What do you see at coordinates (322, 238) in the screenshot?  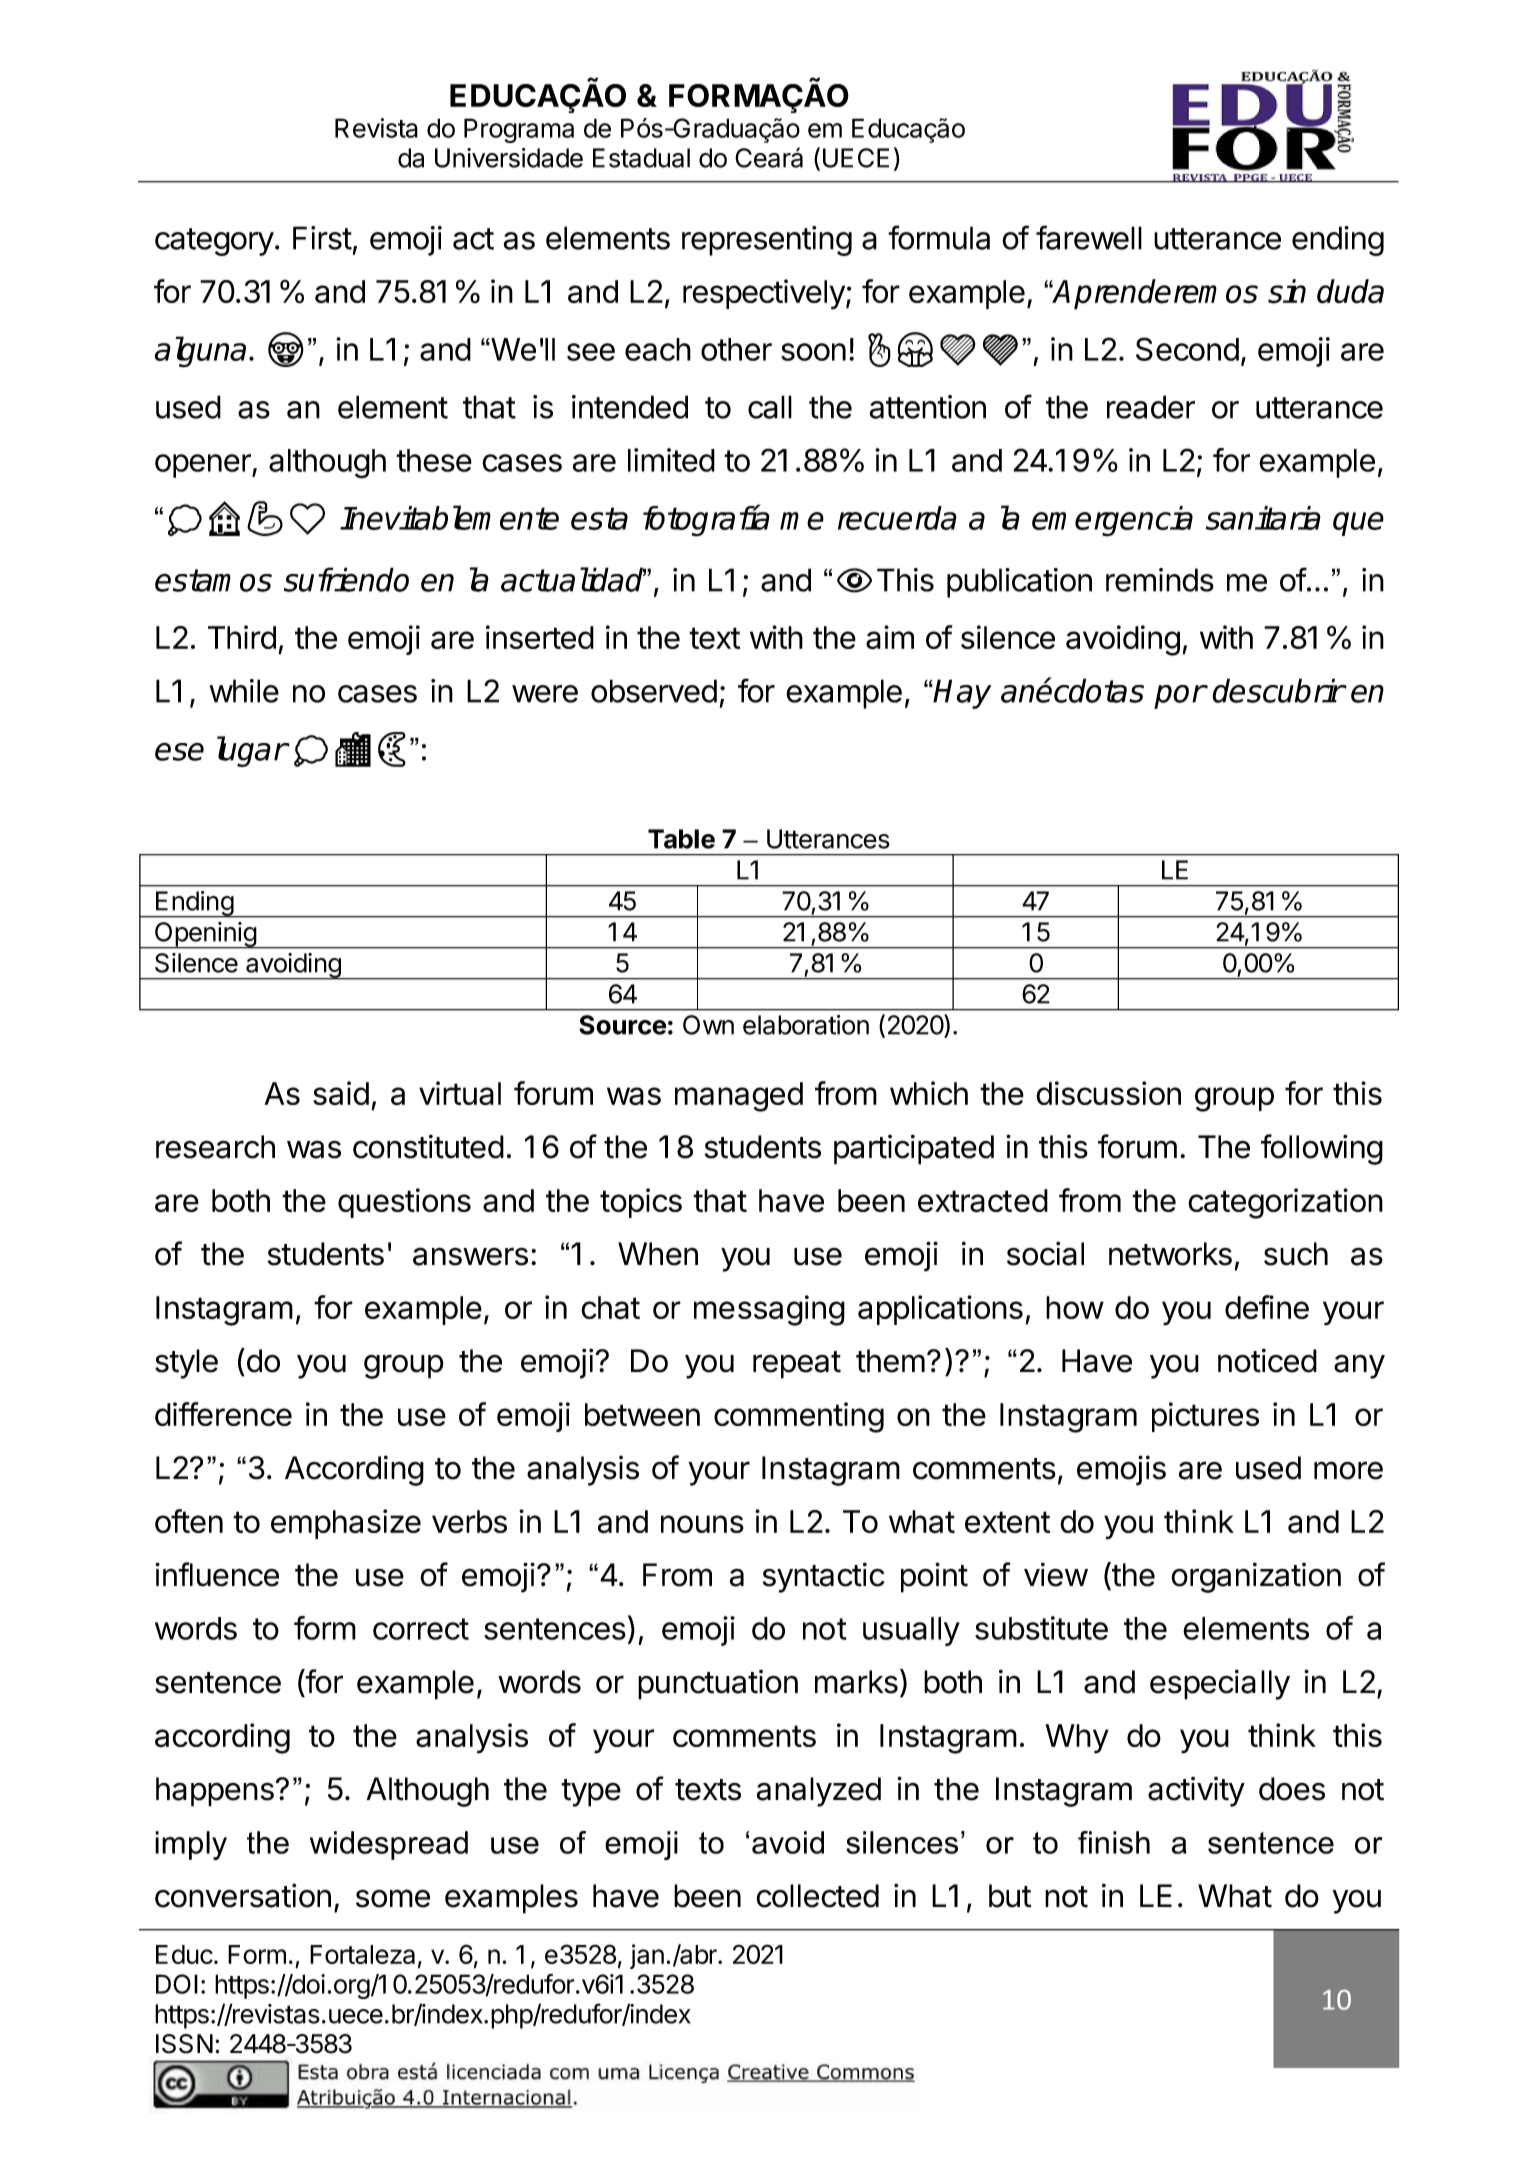 I see `First` at bounding box center [322, 238].
